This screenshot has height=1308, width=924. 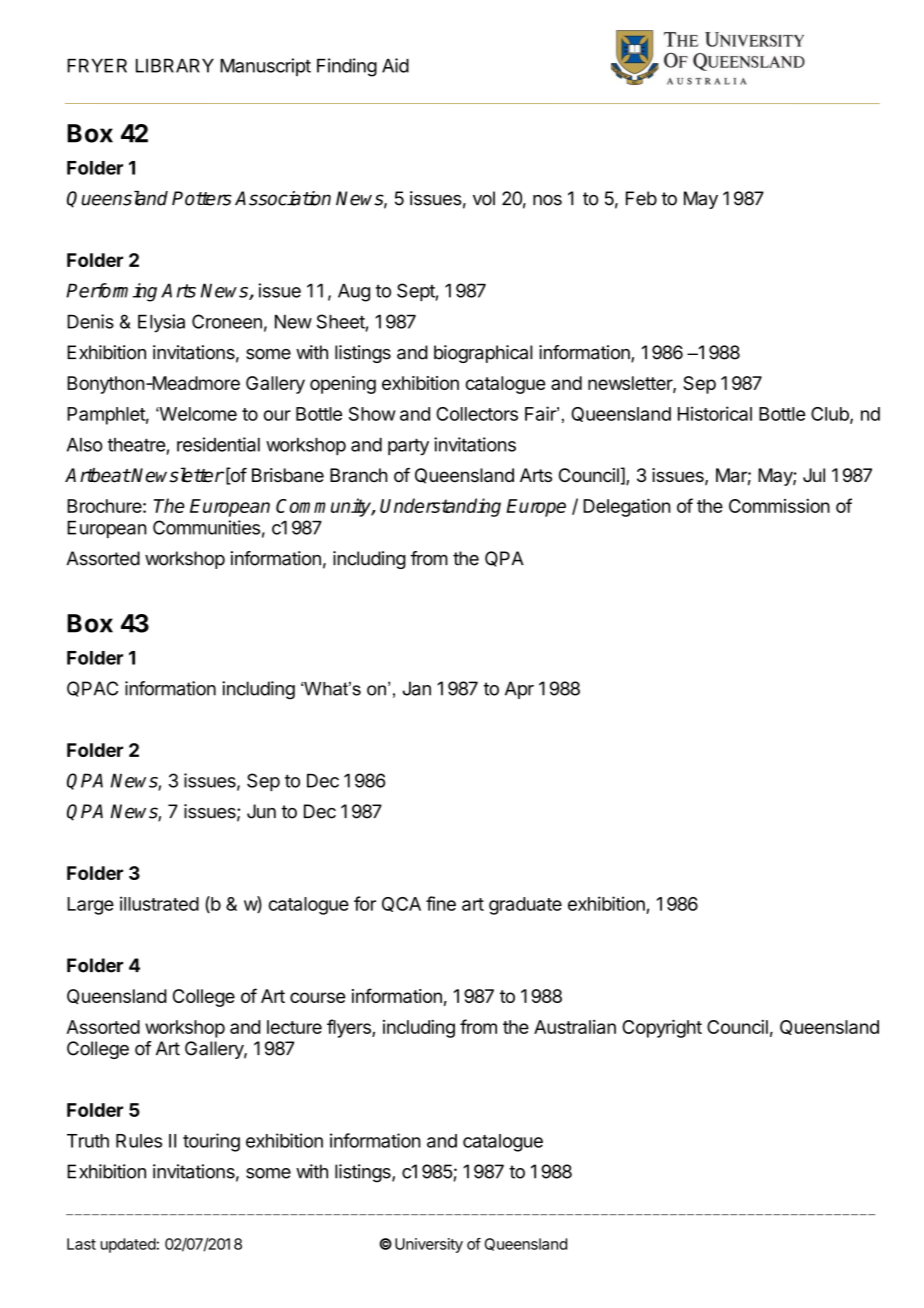 I want to click on Feb, so click(x=641, y=198).
